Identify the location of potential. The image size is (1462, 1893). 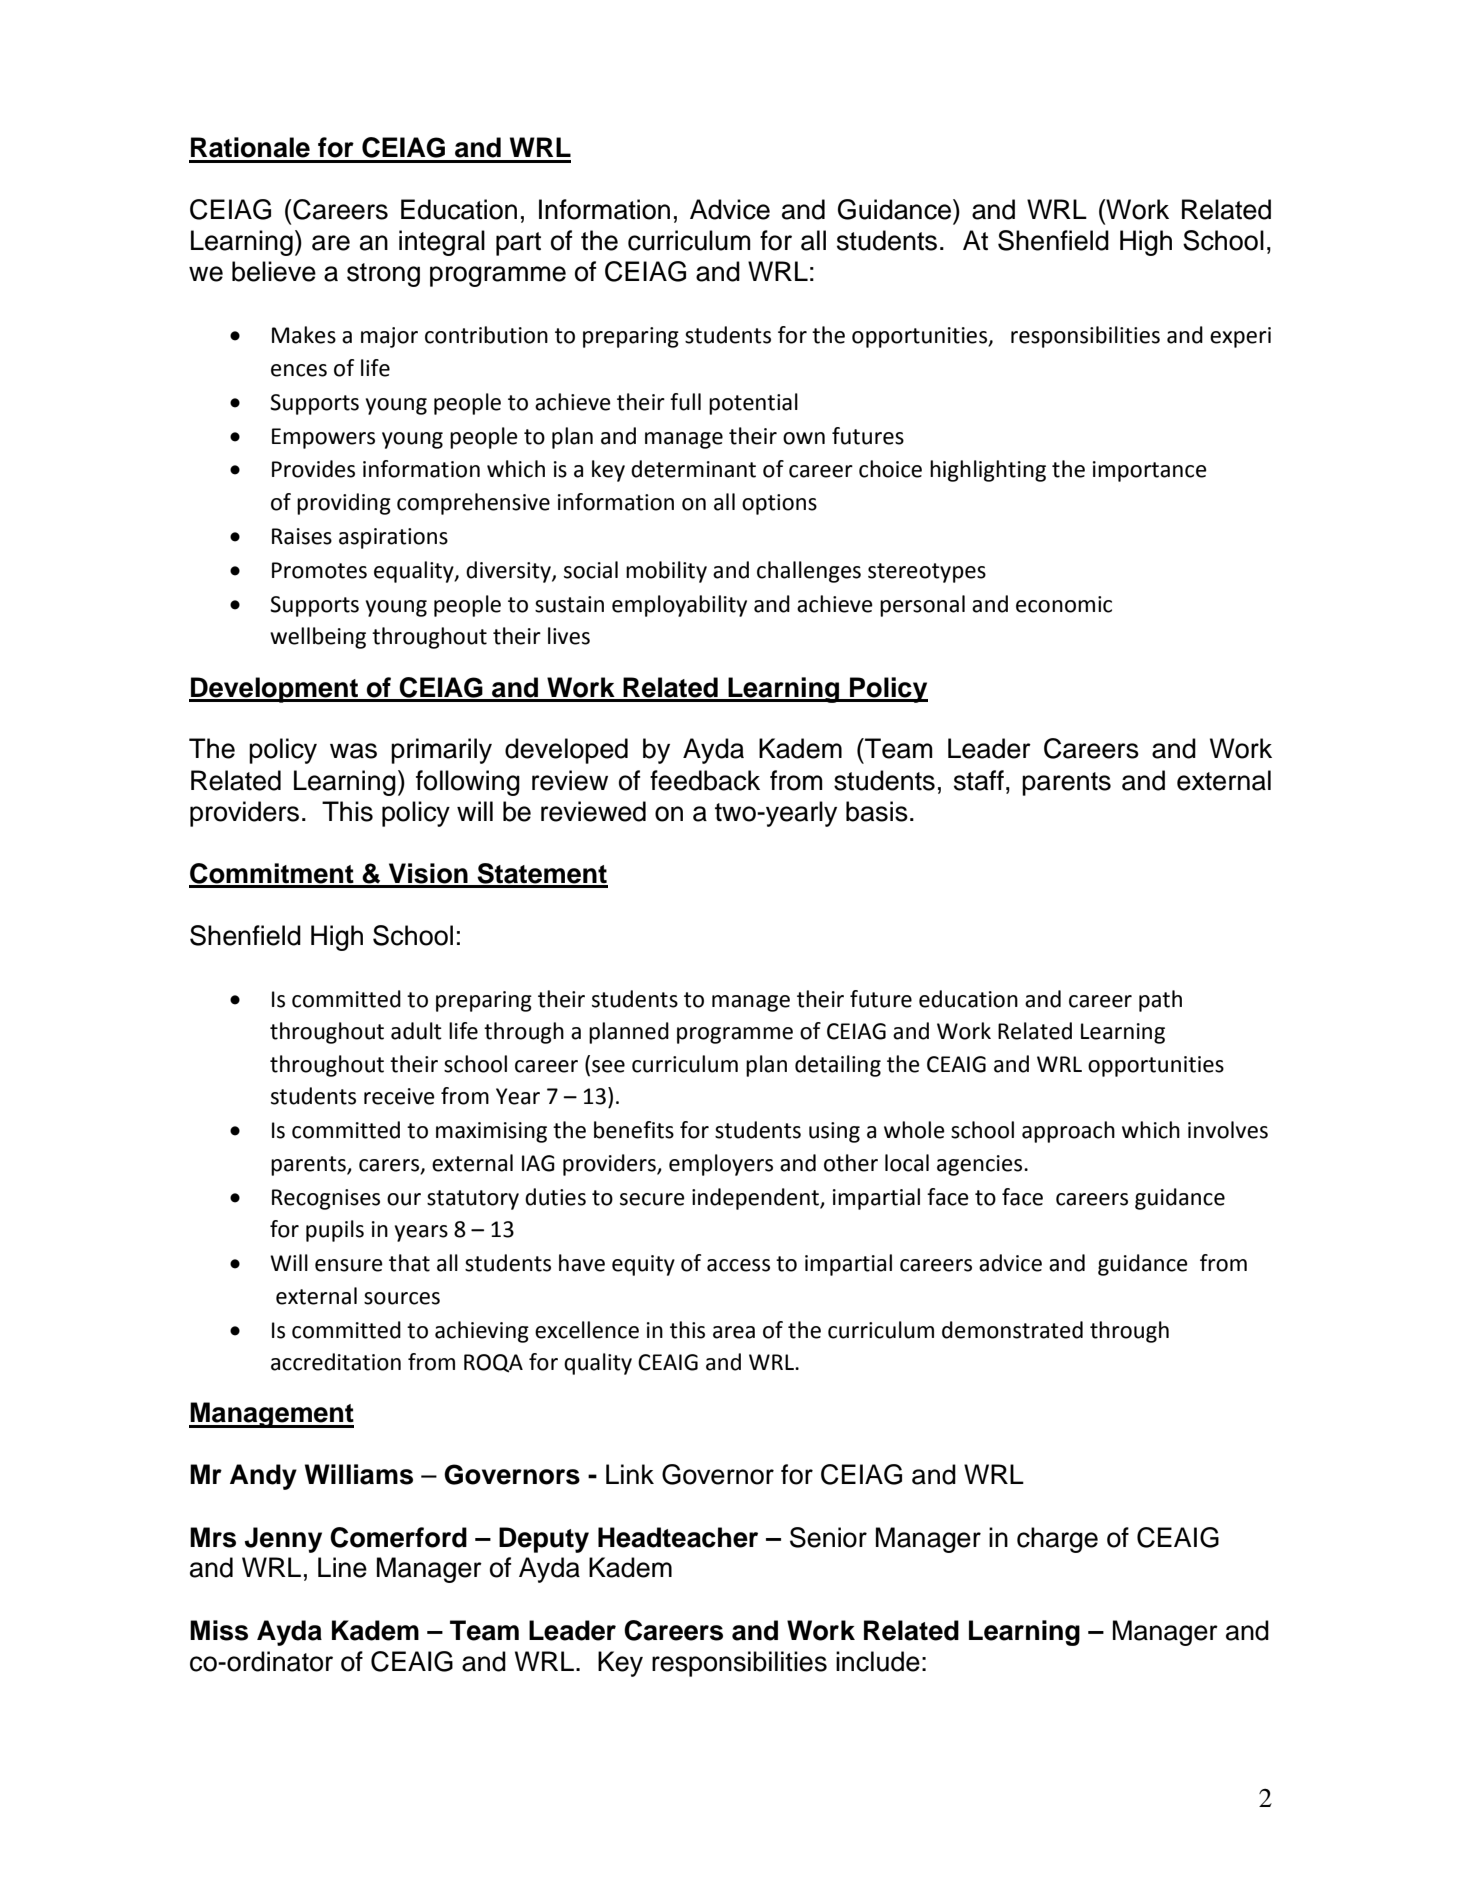
(753, 404).
